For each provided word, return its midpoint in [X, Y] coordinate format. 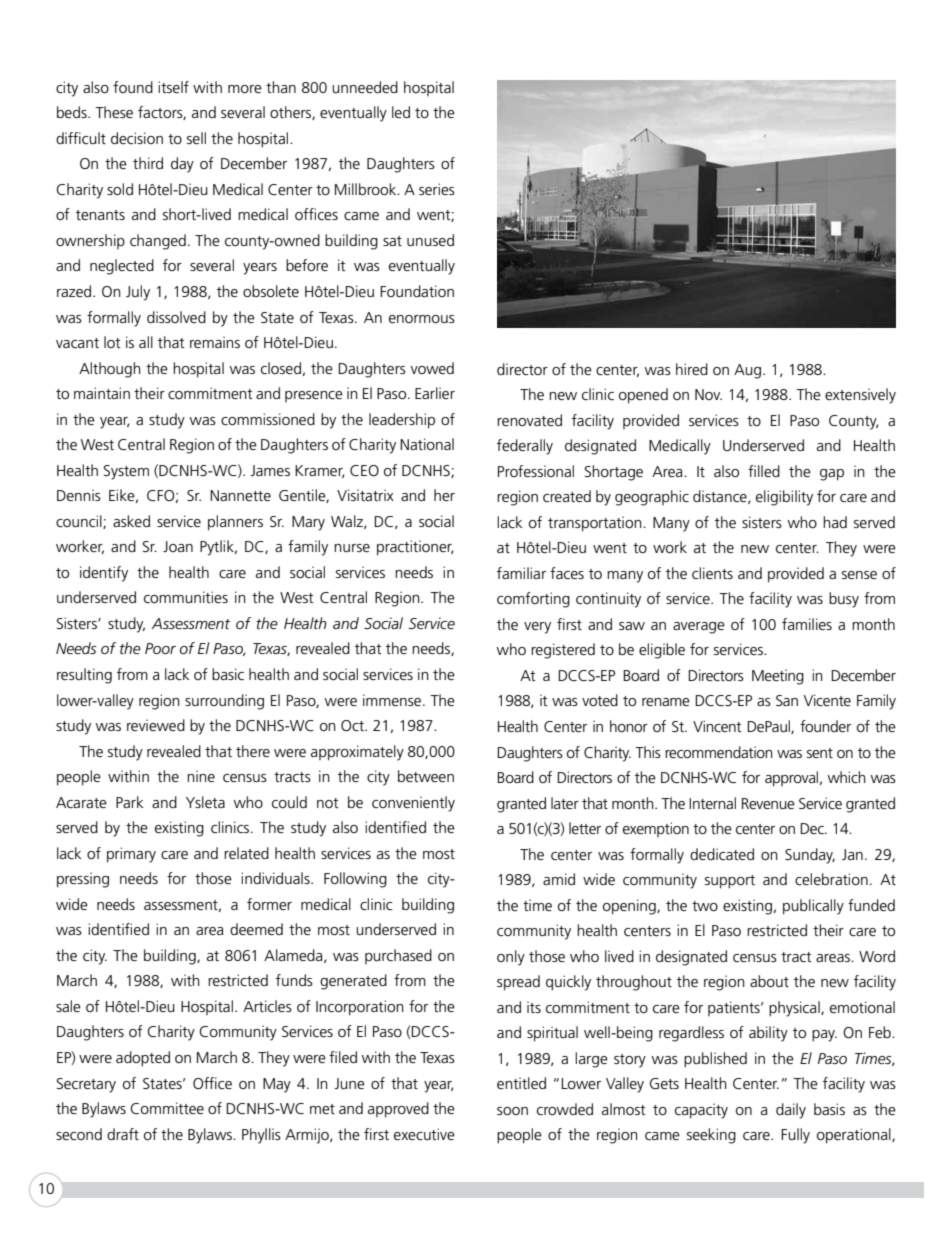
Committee [167, 1108]
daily [791, 1111]
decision [137, 138]
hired [692, 369]
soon [512, 1111]
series [437, 189]
